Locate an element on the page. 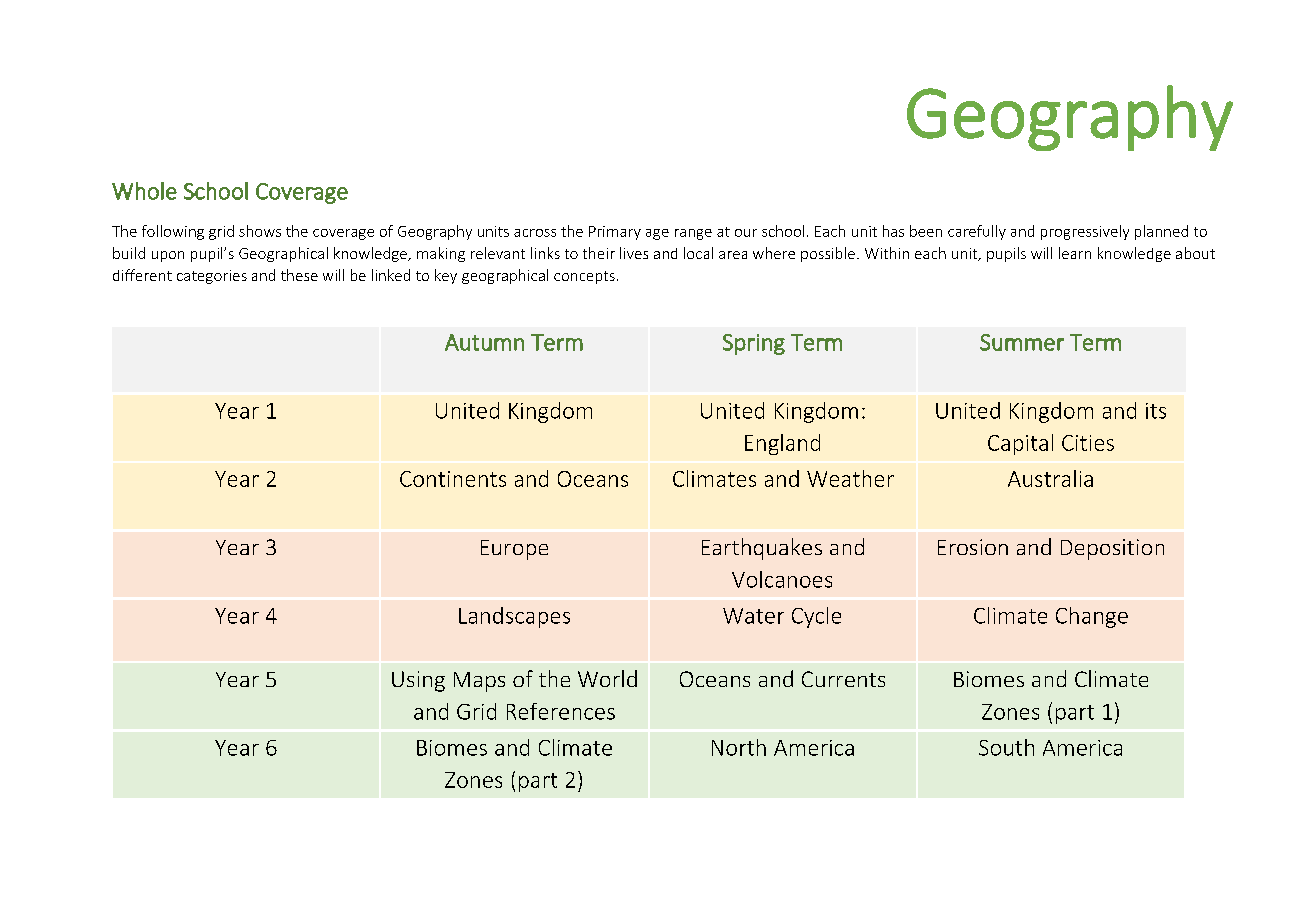 The height and width of the image is (924, 1308). progressively is located at coordinates (1085, 232).
